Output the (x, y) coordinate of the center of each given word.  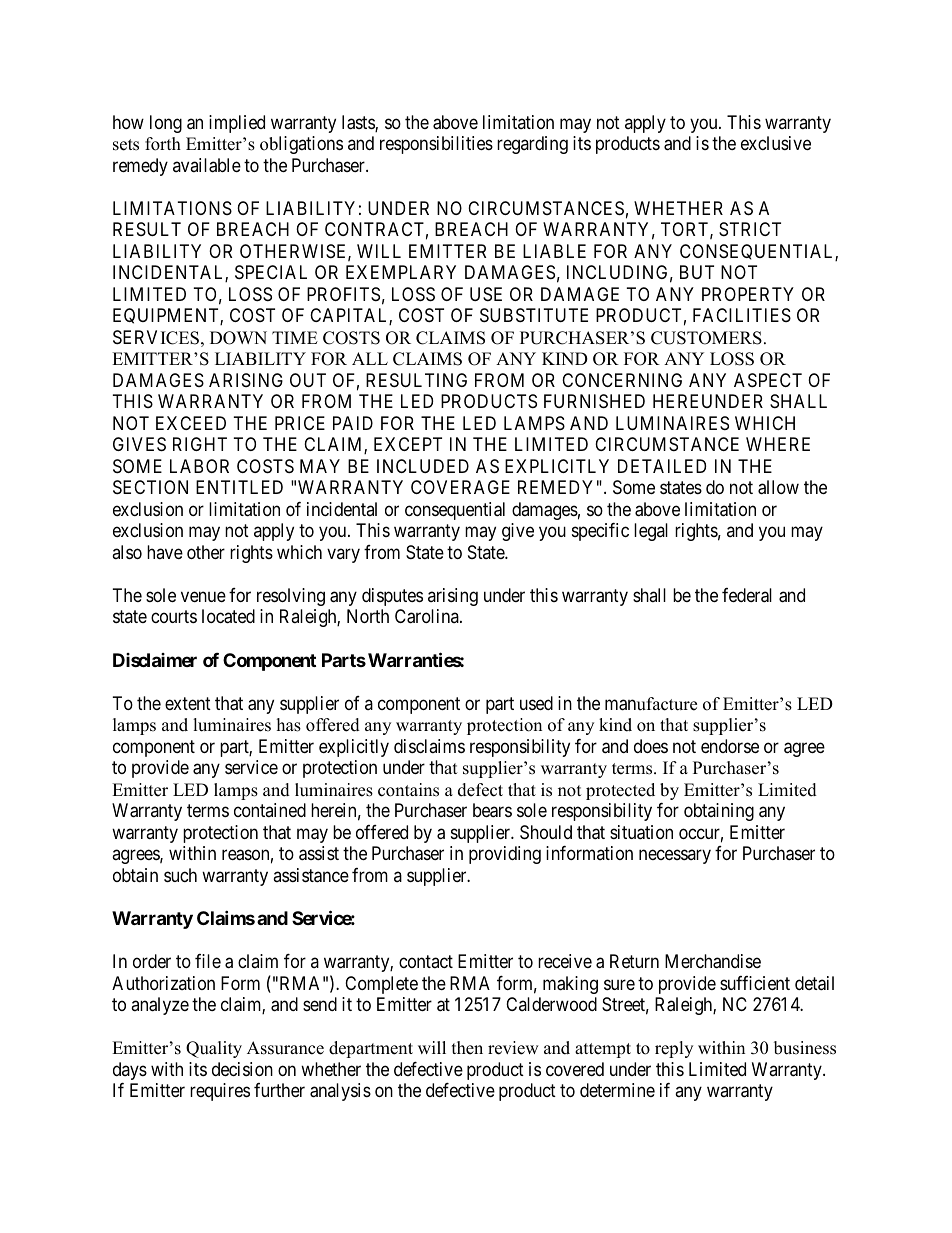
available (207, 165)
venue (203, 596)
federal (747, 595)
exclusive (776, 143)
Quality (214, 1049)
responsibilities (436, 145)
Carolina (428, 616)
